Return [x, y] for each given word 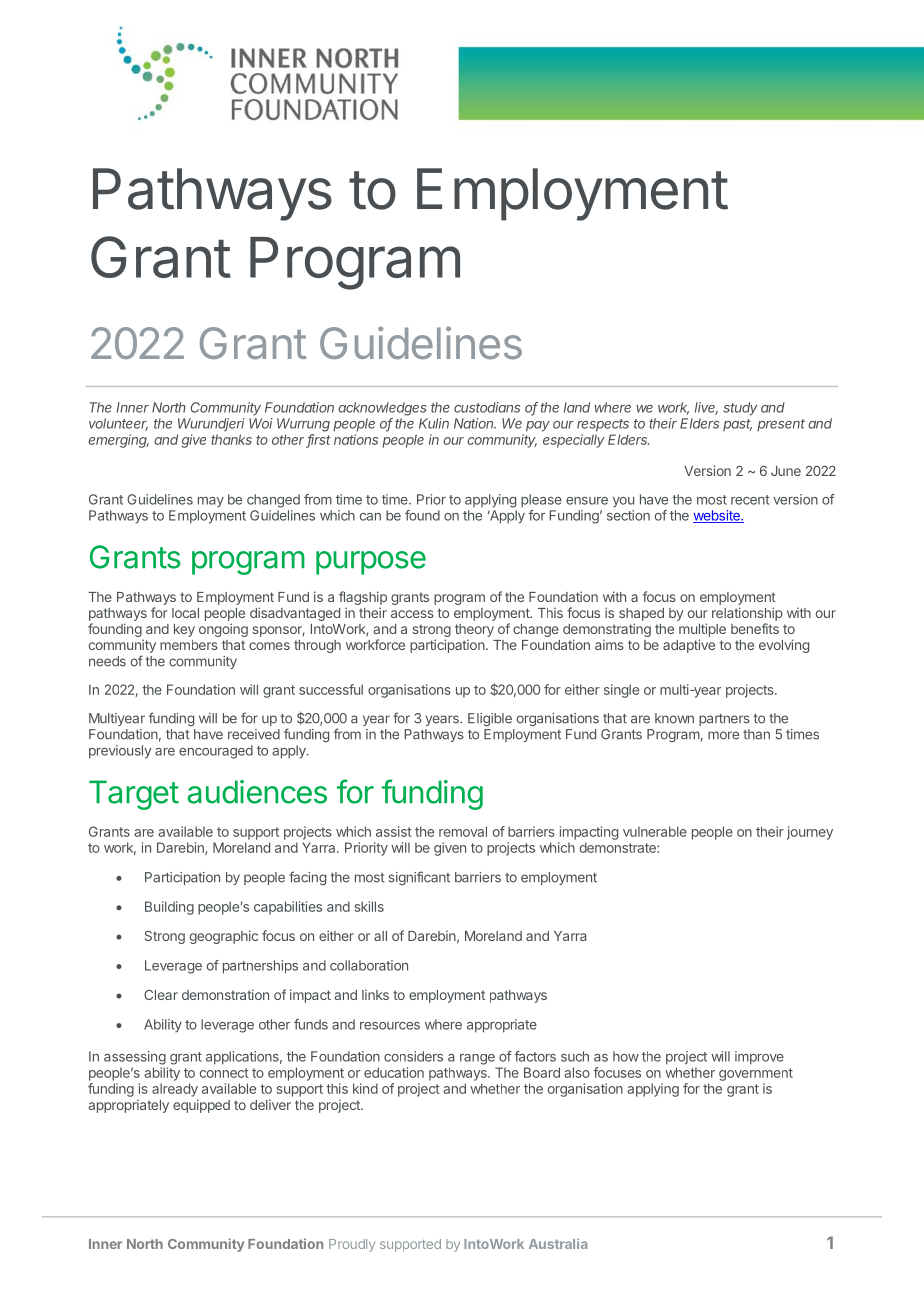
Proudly [352, 1245]
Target [134, 795]
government [756, 1074]
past [737, 425]
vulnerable [655, 831]
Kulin [434, 423]
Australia [558, 1243]
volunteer [118, 424]
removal [463, 831]
